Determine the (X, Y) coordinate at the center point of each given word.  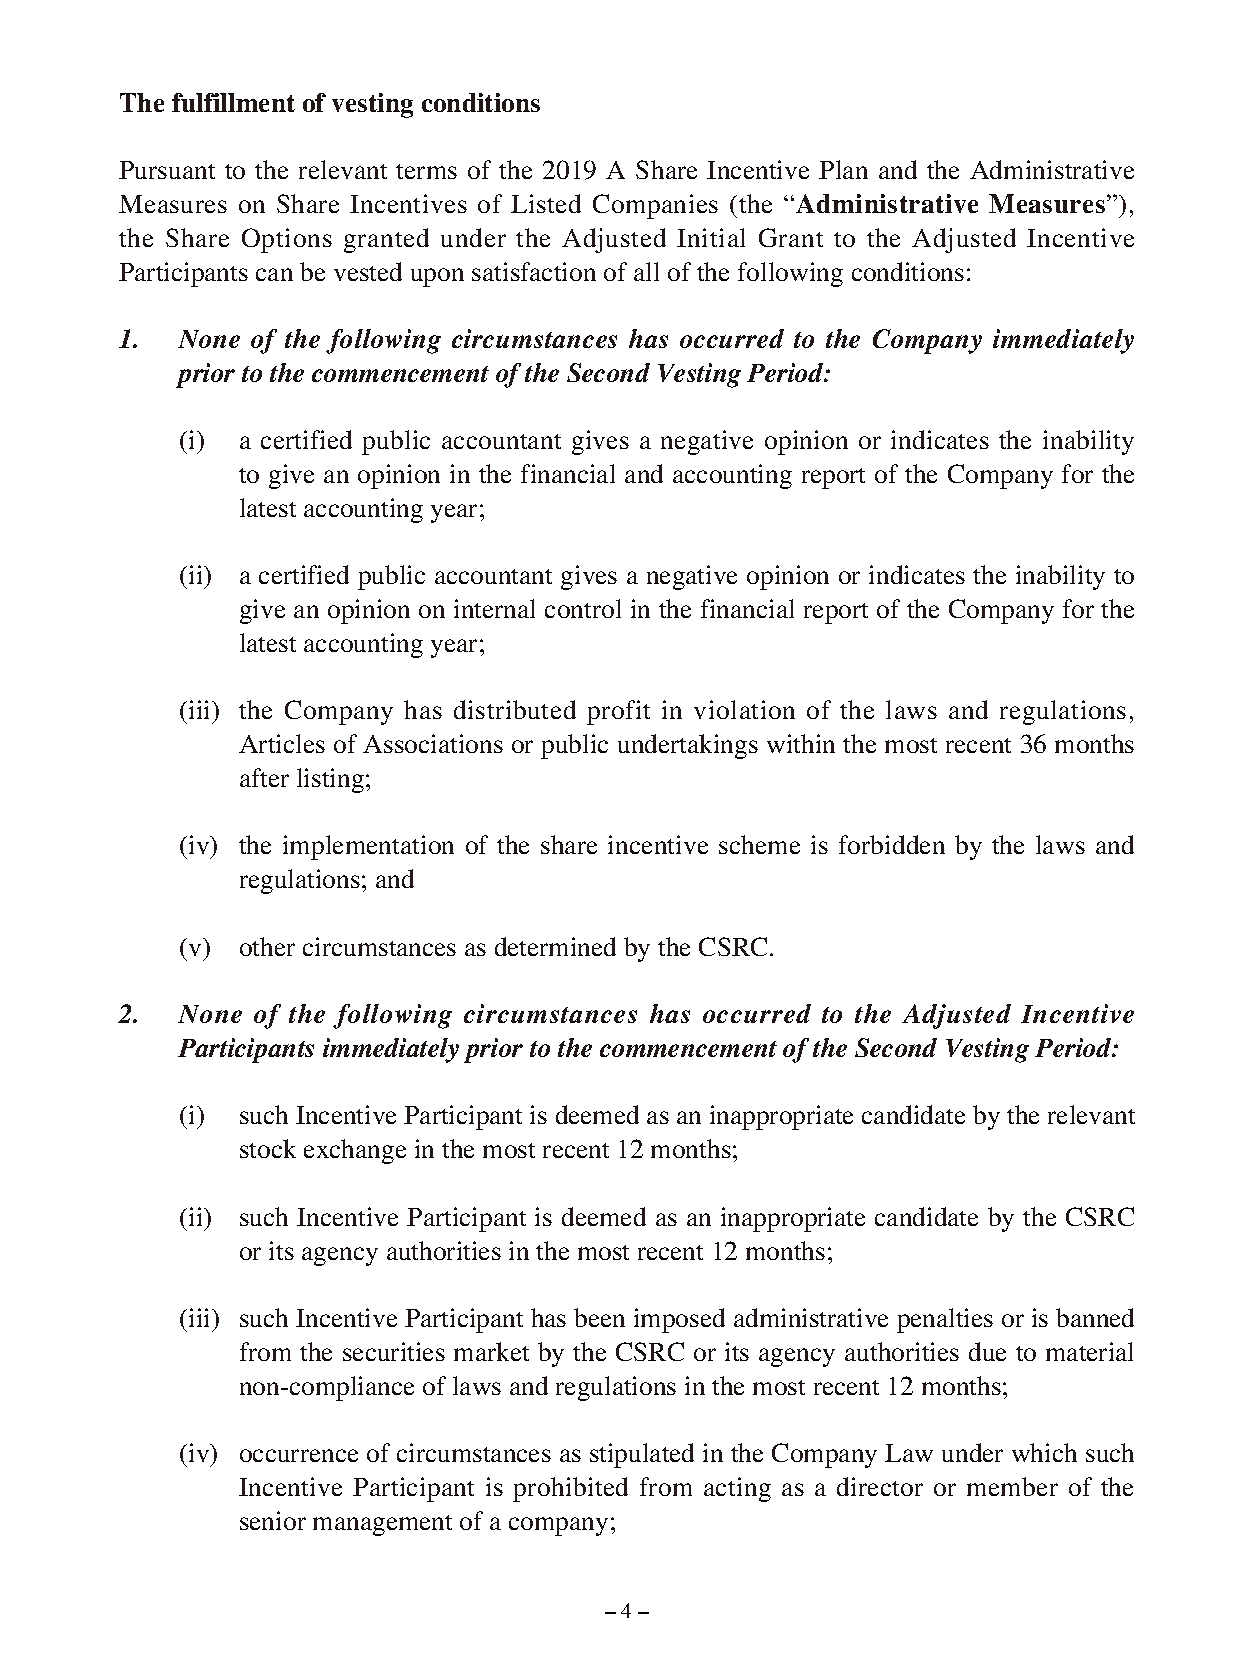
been (599, 1317)
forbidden (892, 844)
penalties (945, 1320)
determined (555, 946)
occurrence (299, 1455)
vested (368, 271)
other (267, 946)
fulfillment (233, 102)
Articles (282, 743)
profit (618, 712)
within (801, 743)
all (646, 271)
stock (268, 1148)
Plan (843, 169)
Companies (655, 206)
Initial (711, 237)
